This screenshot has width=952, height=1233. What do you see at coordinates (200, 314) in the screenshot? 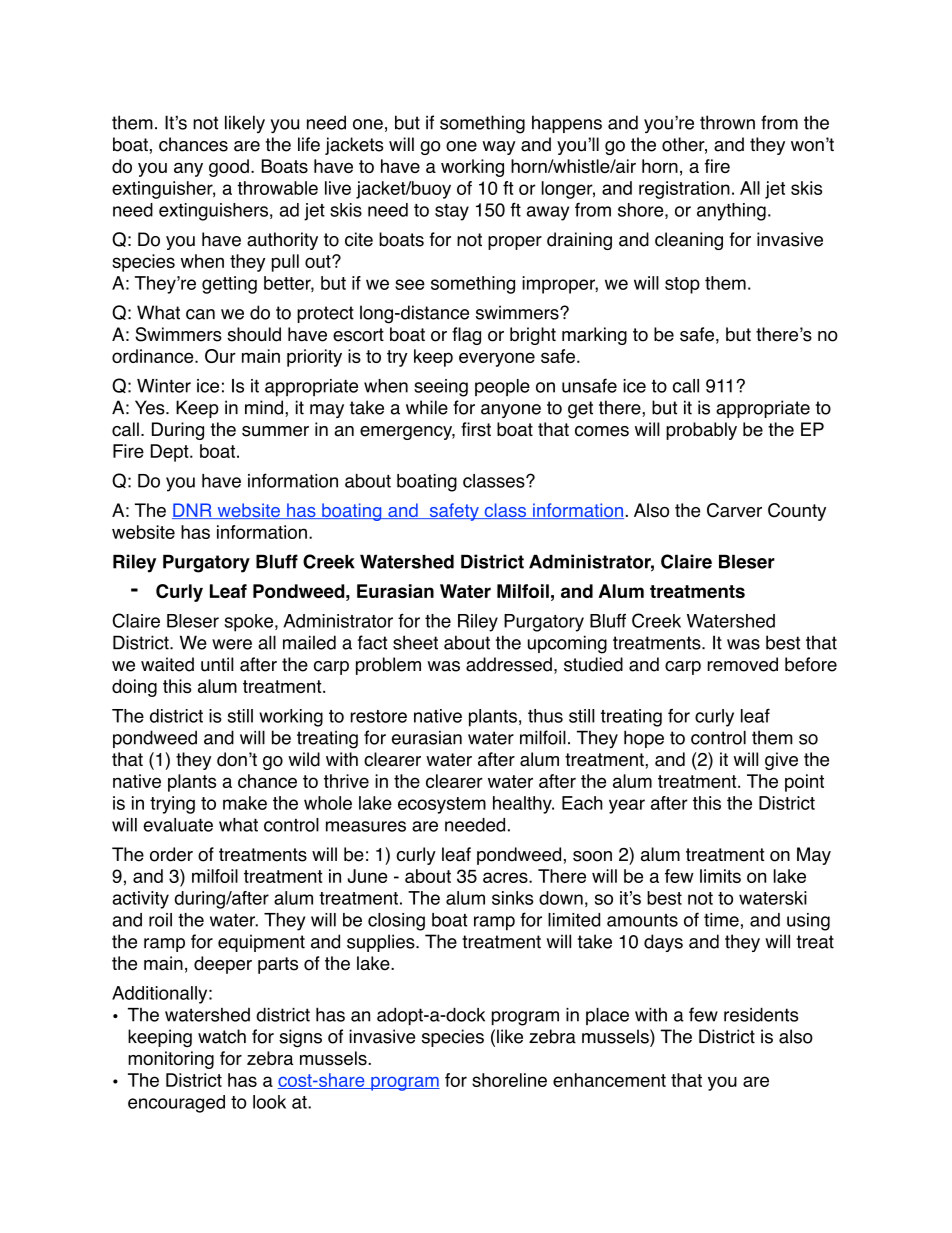
I see `can` at bounding box center [200, 314].
